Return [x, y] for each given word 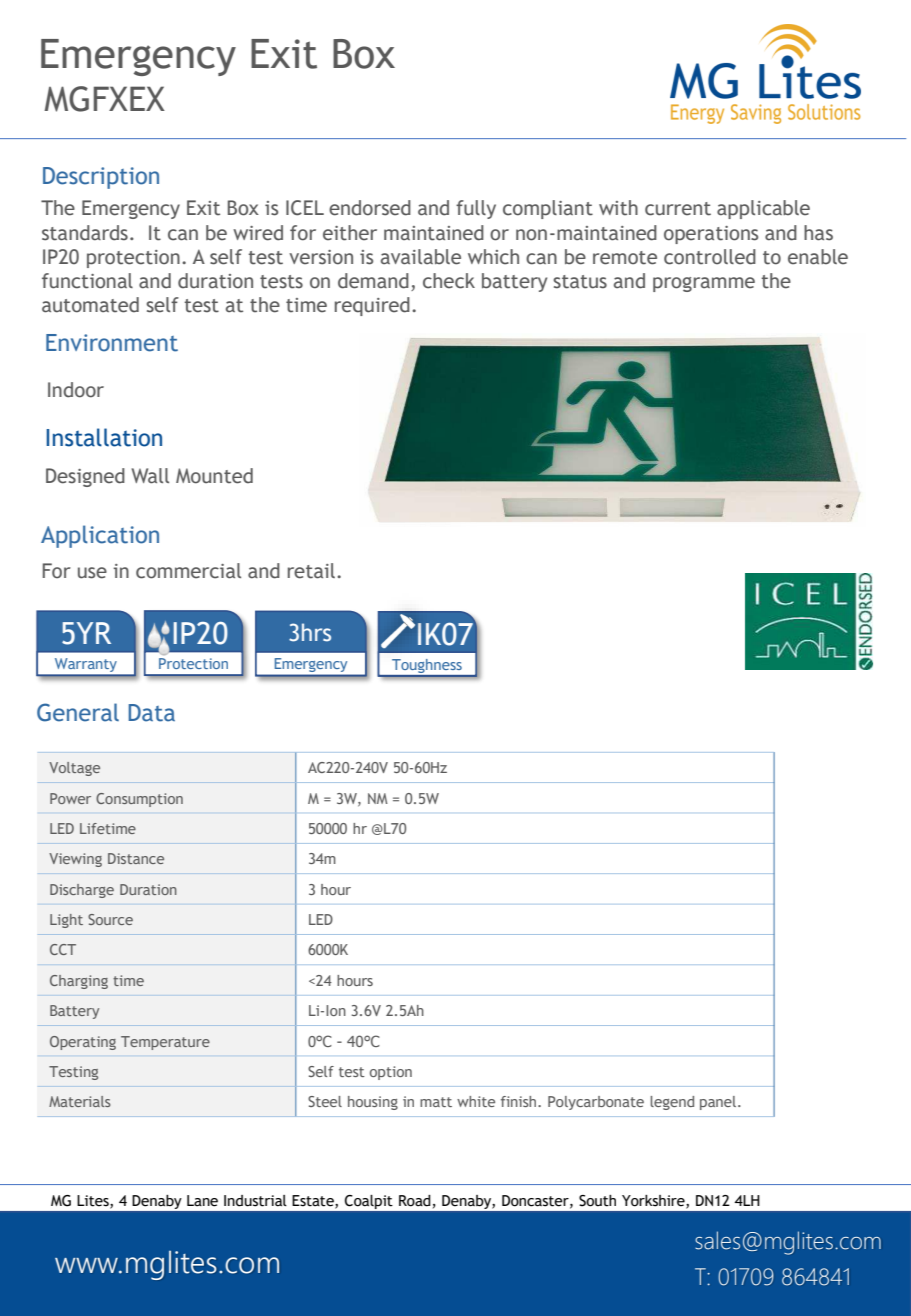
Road [415, 1201]
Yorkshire [654, 1201]
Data [151, 713]
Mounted [214, 476]
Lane [202, 1201]
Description [101, 178]
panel [719, 1103]
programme [704, 284]
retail [313, 571]
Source [110, 919]
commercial [188, 571]
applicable [763, 209]
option [391, 1073]
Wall [150, 476]
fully [476, 209]
